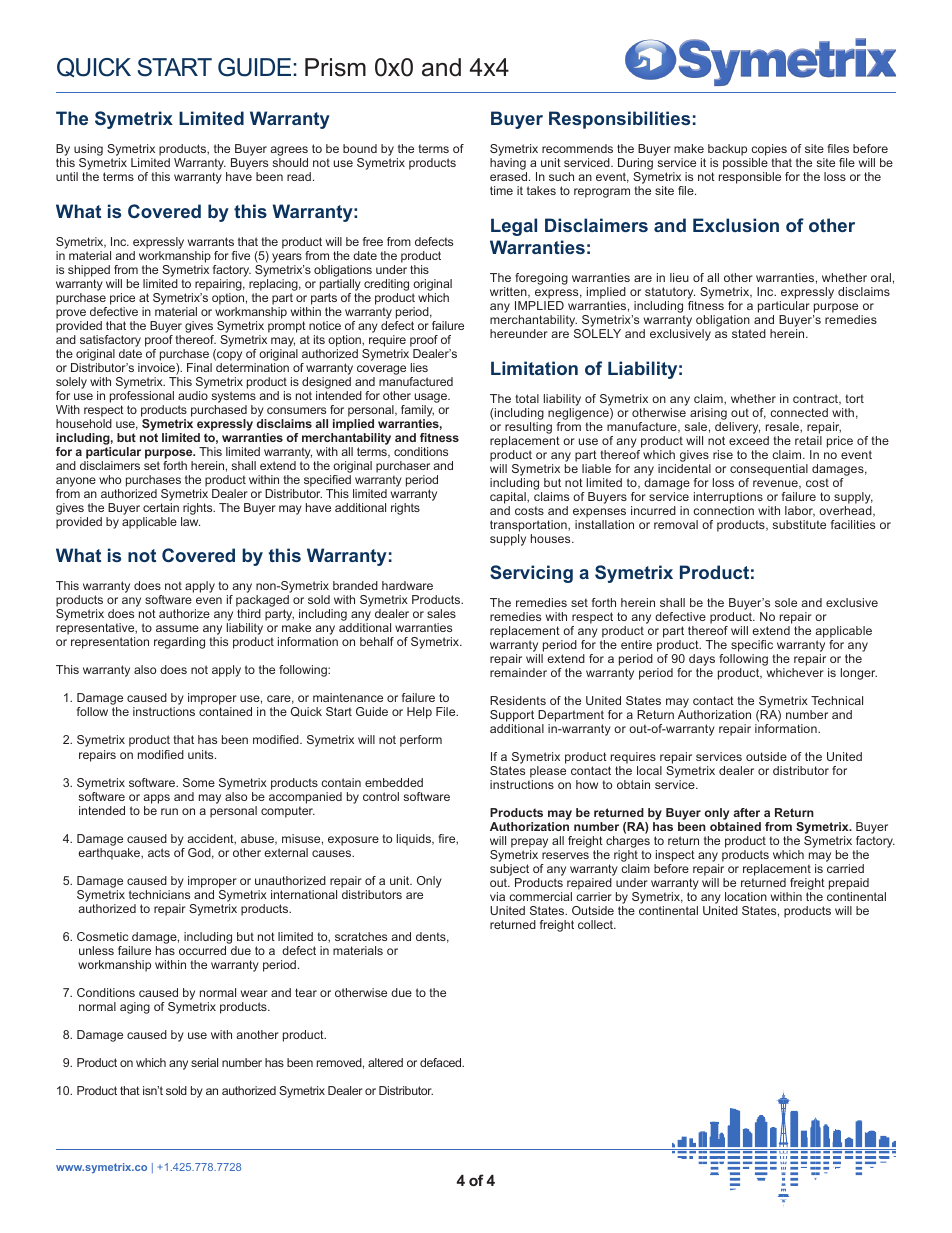  Describe the element at coordinates (512, 717) in the document. I see `Support` at that location.
